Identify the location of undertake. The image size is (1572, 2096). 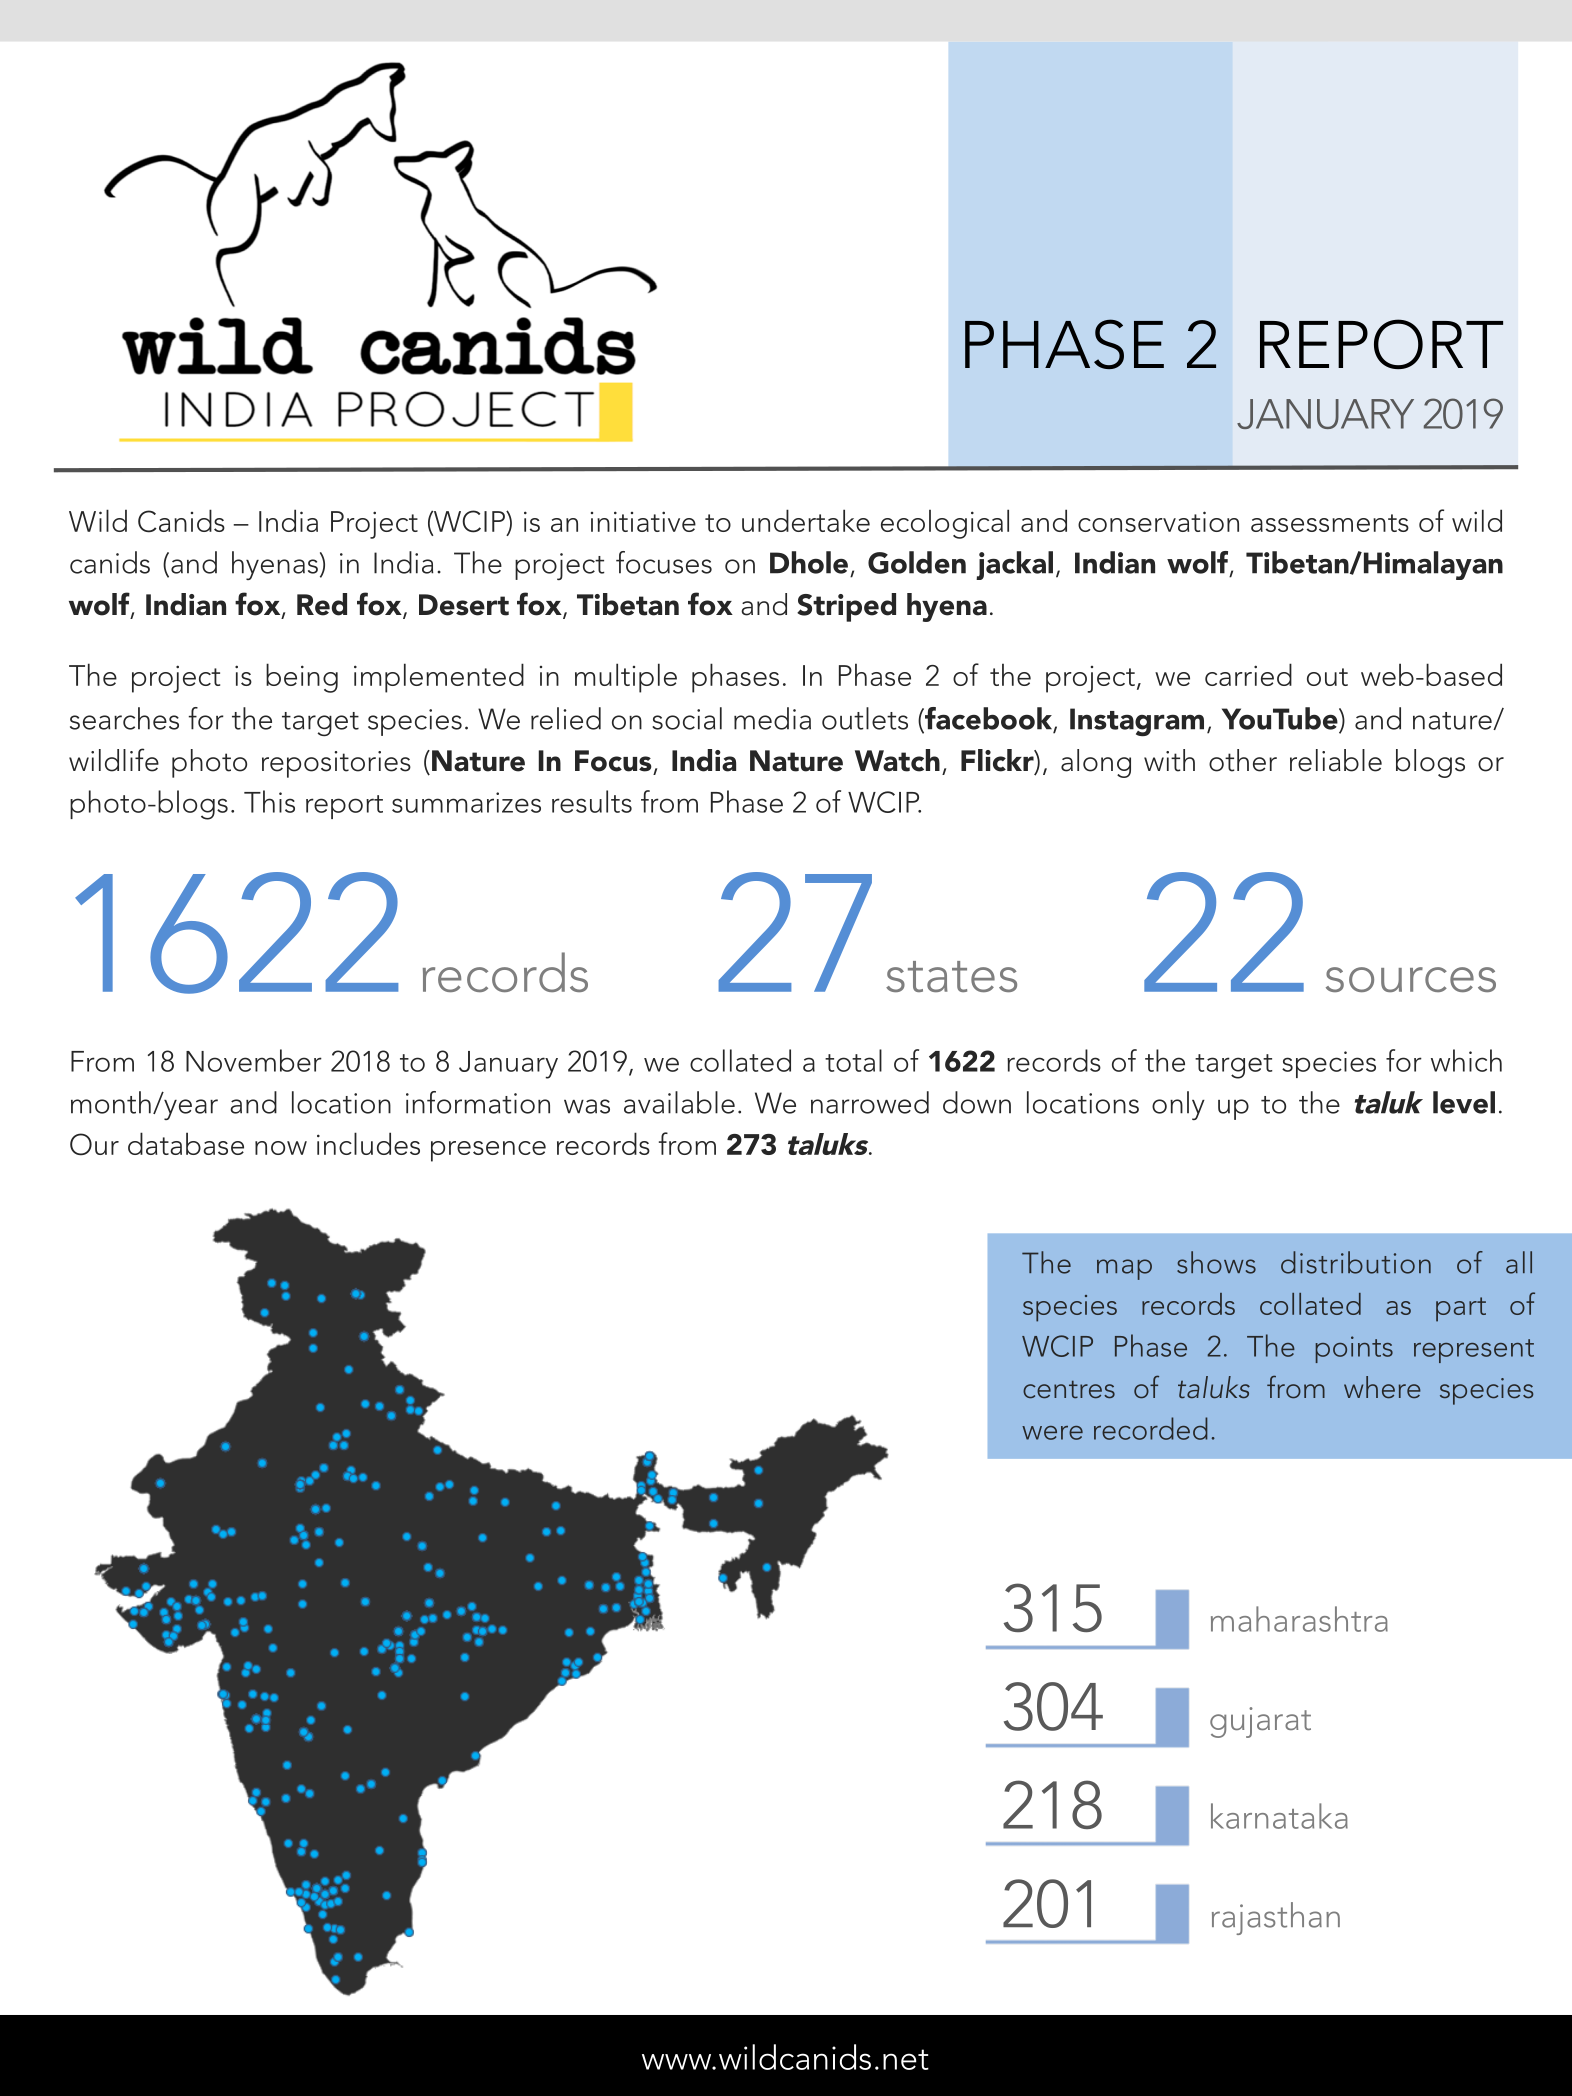
(806, 520).
